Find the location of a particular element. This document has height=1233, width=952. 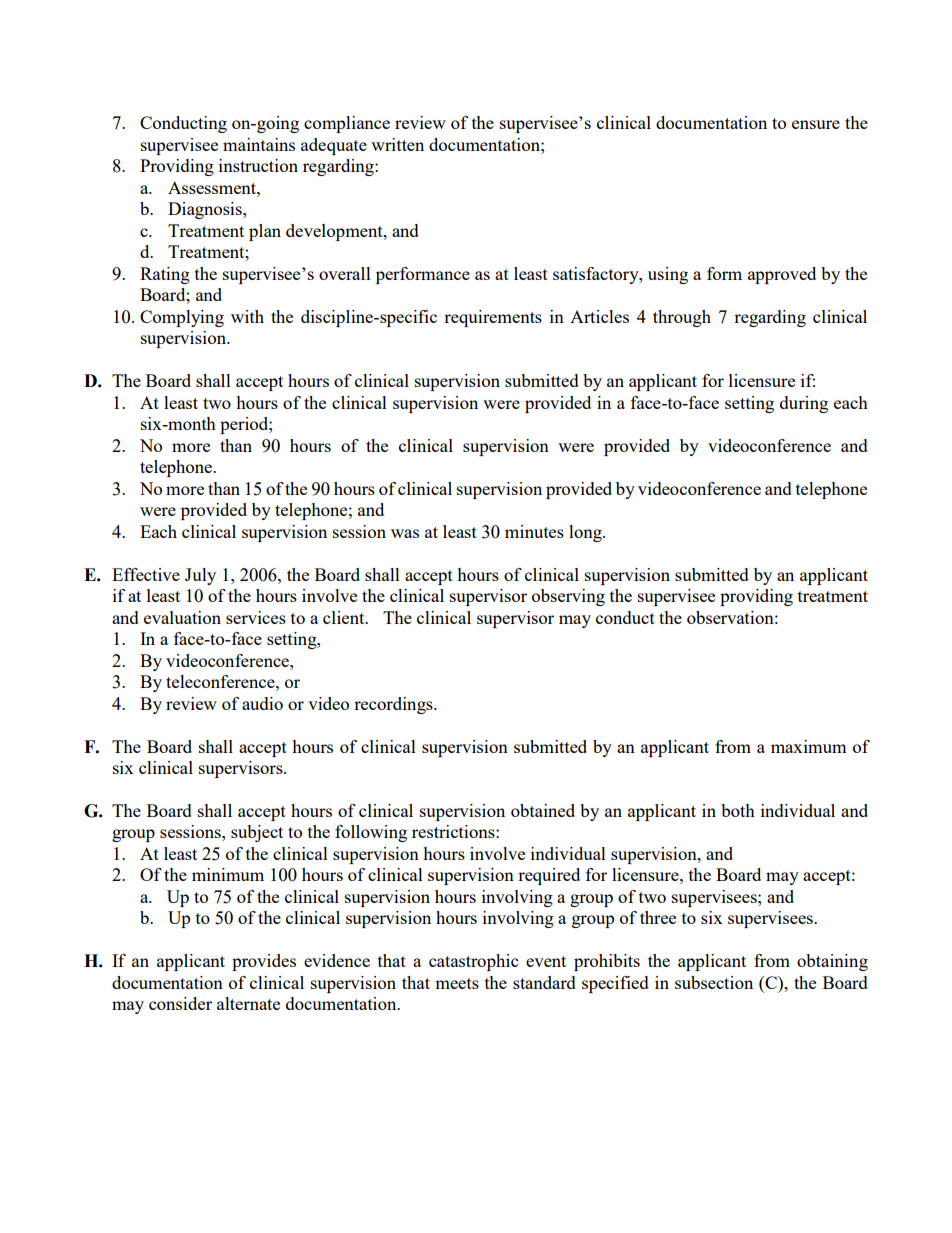

maintains is located at coordinates (259, 144).
